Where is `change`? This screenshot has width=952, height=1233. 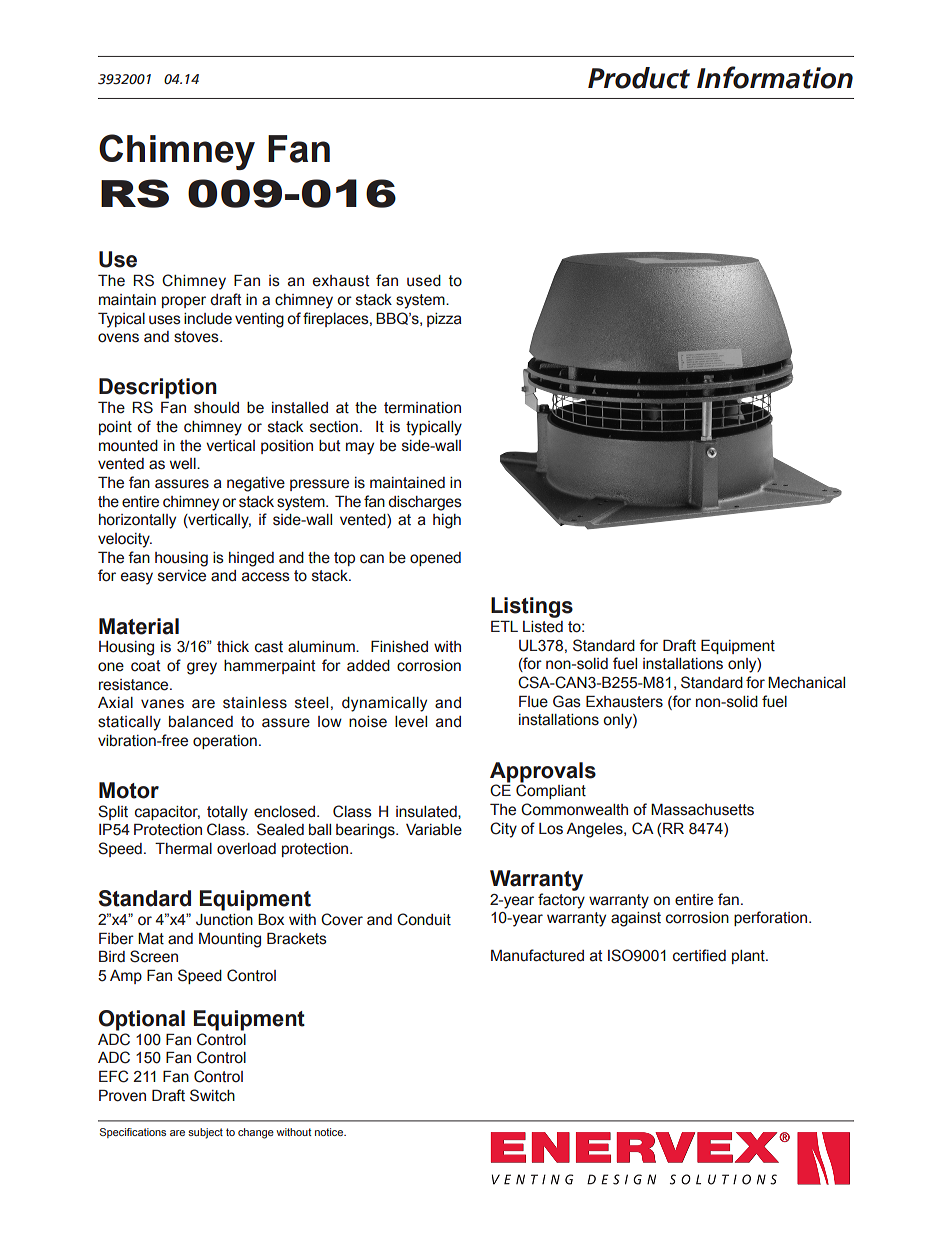 change is located at coordinates (256, 1133).
